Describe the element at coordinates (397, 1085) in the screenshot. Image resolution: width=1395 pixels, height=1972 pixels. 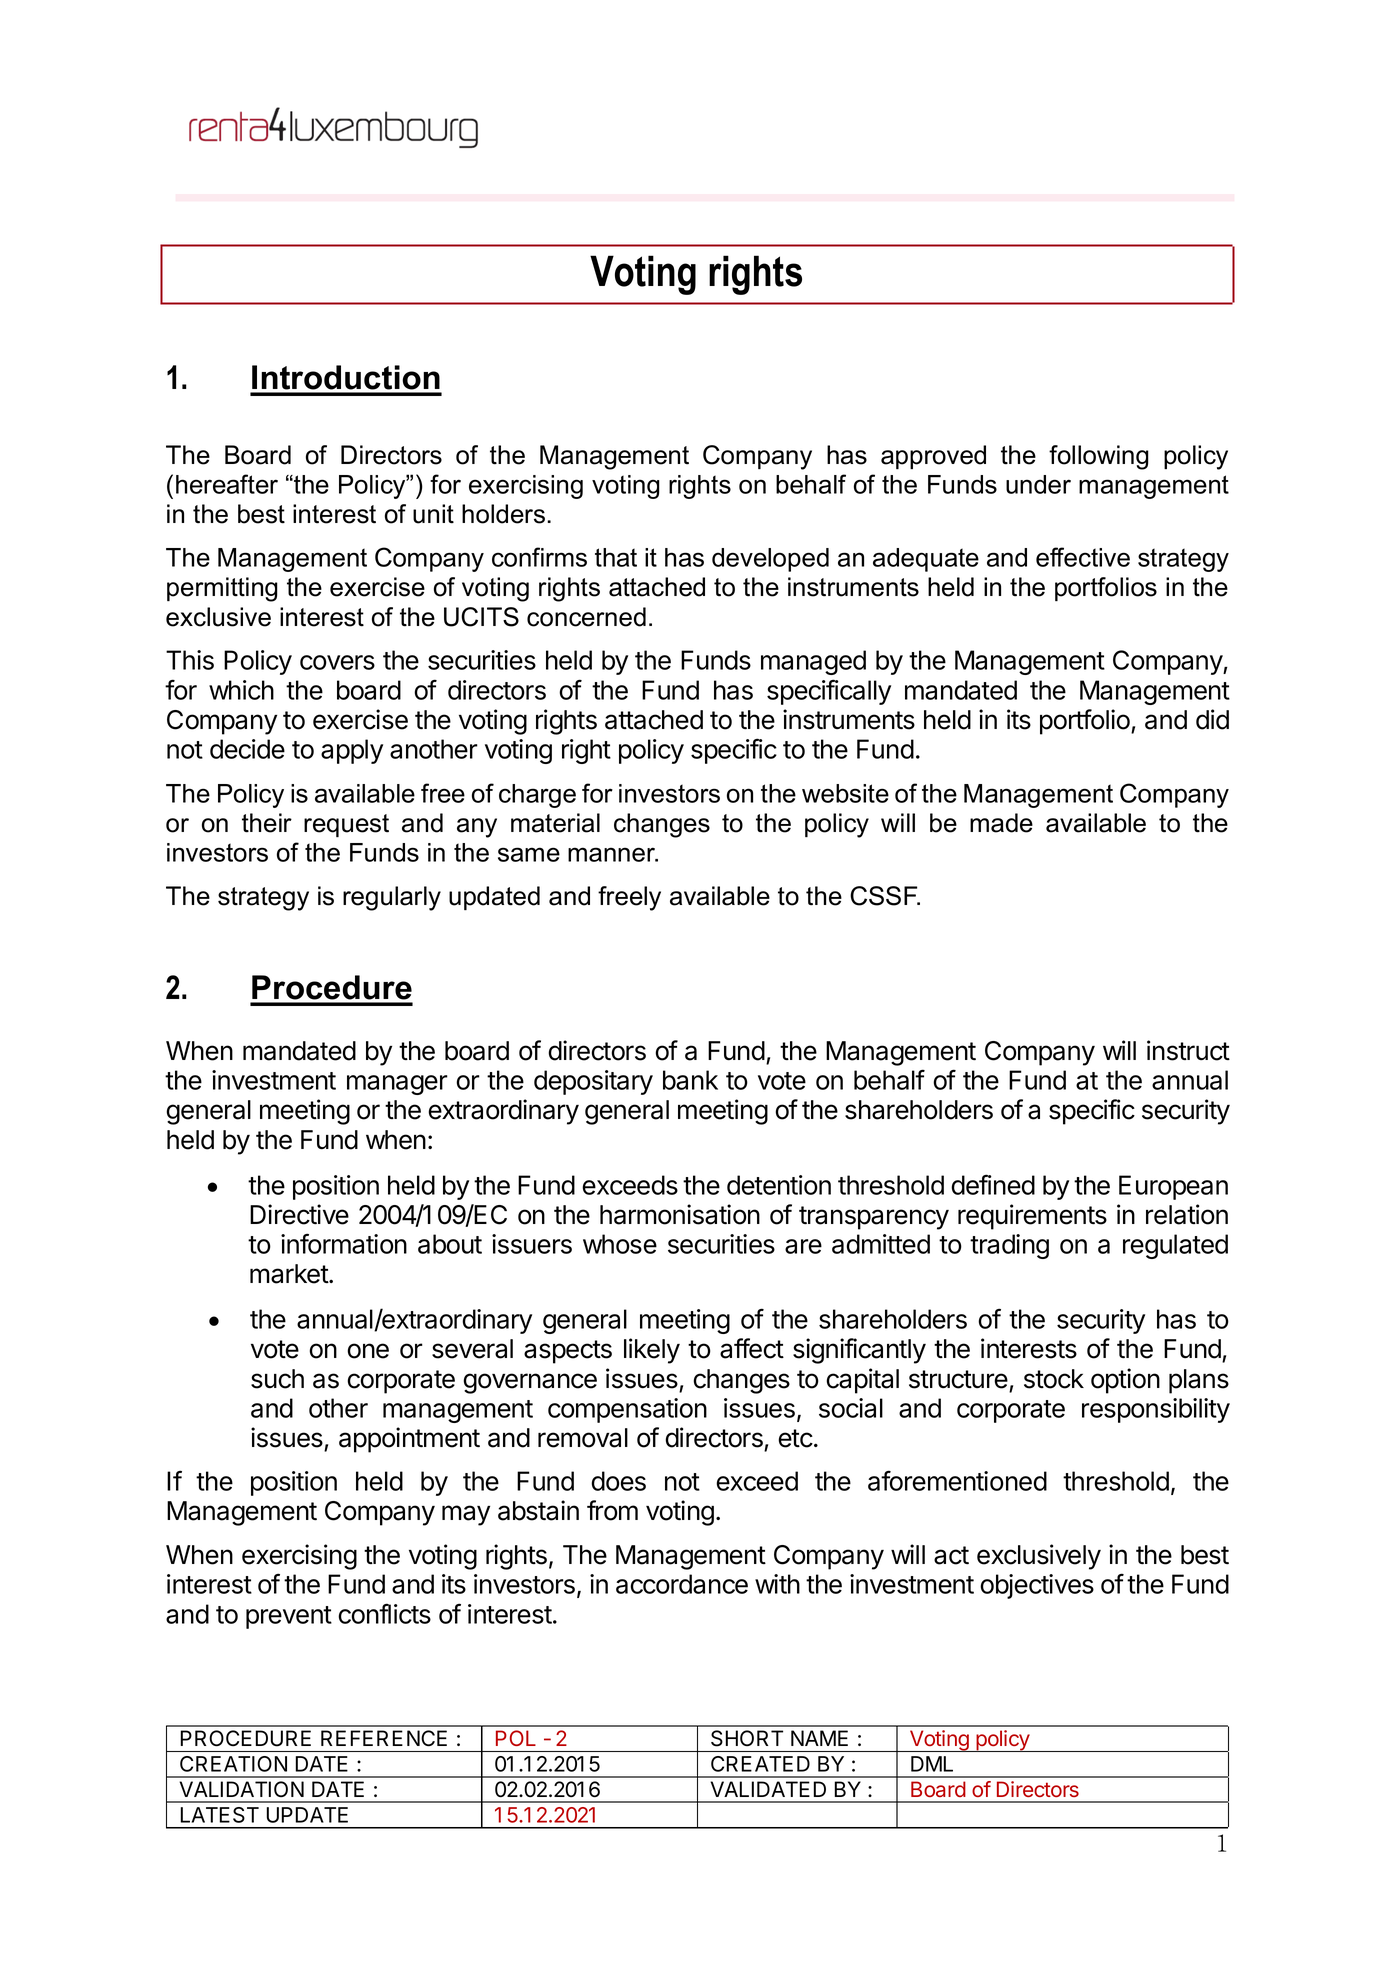
I see `manager` at that location.
